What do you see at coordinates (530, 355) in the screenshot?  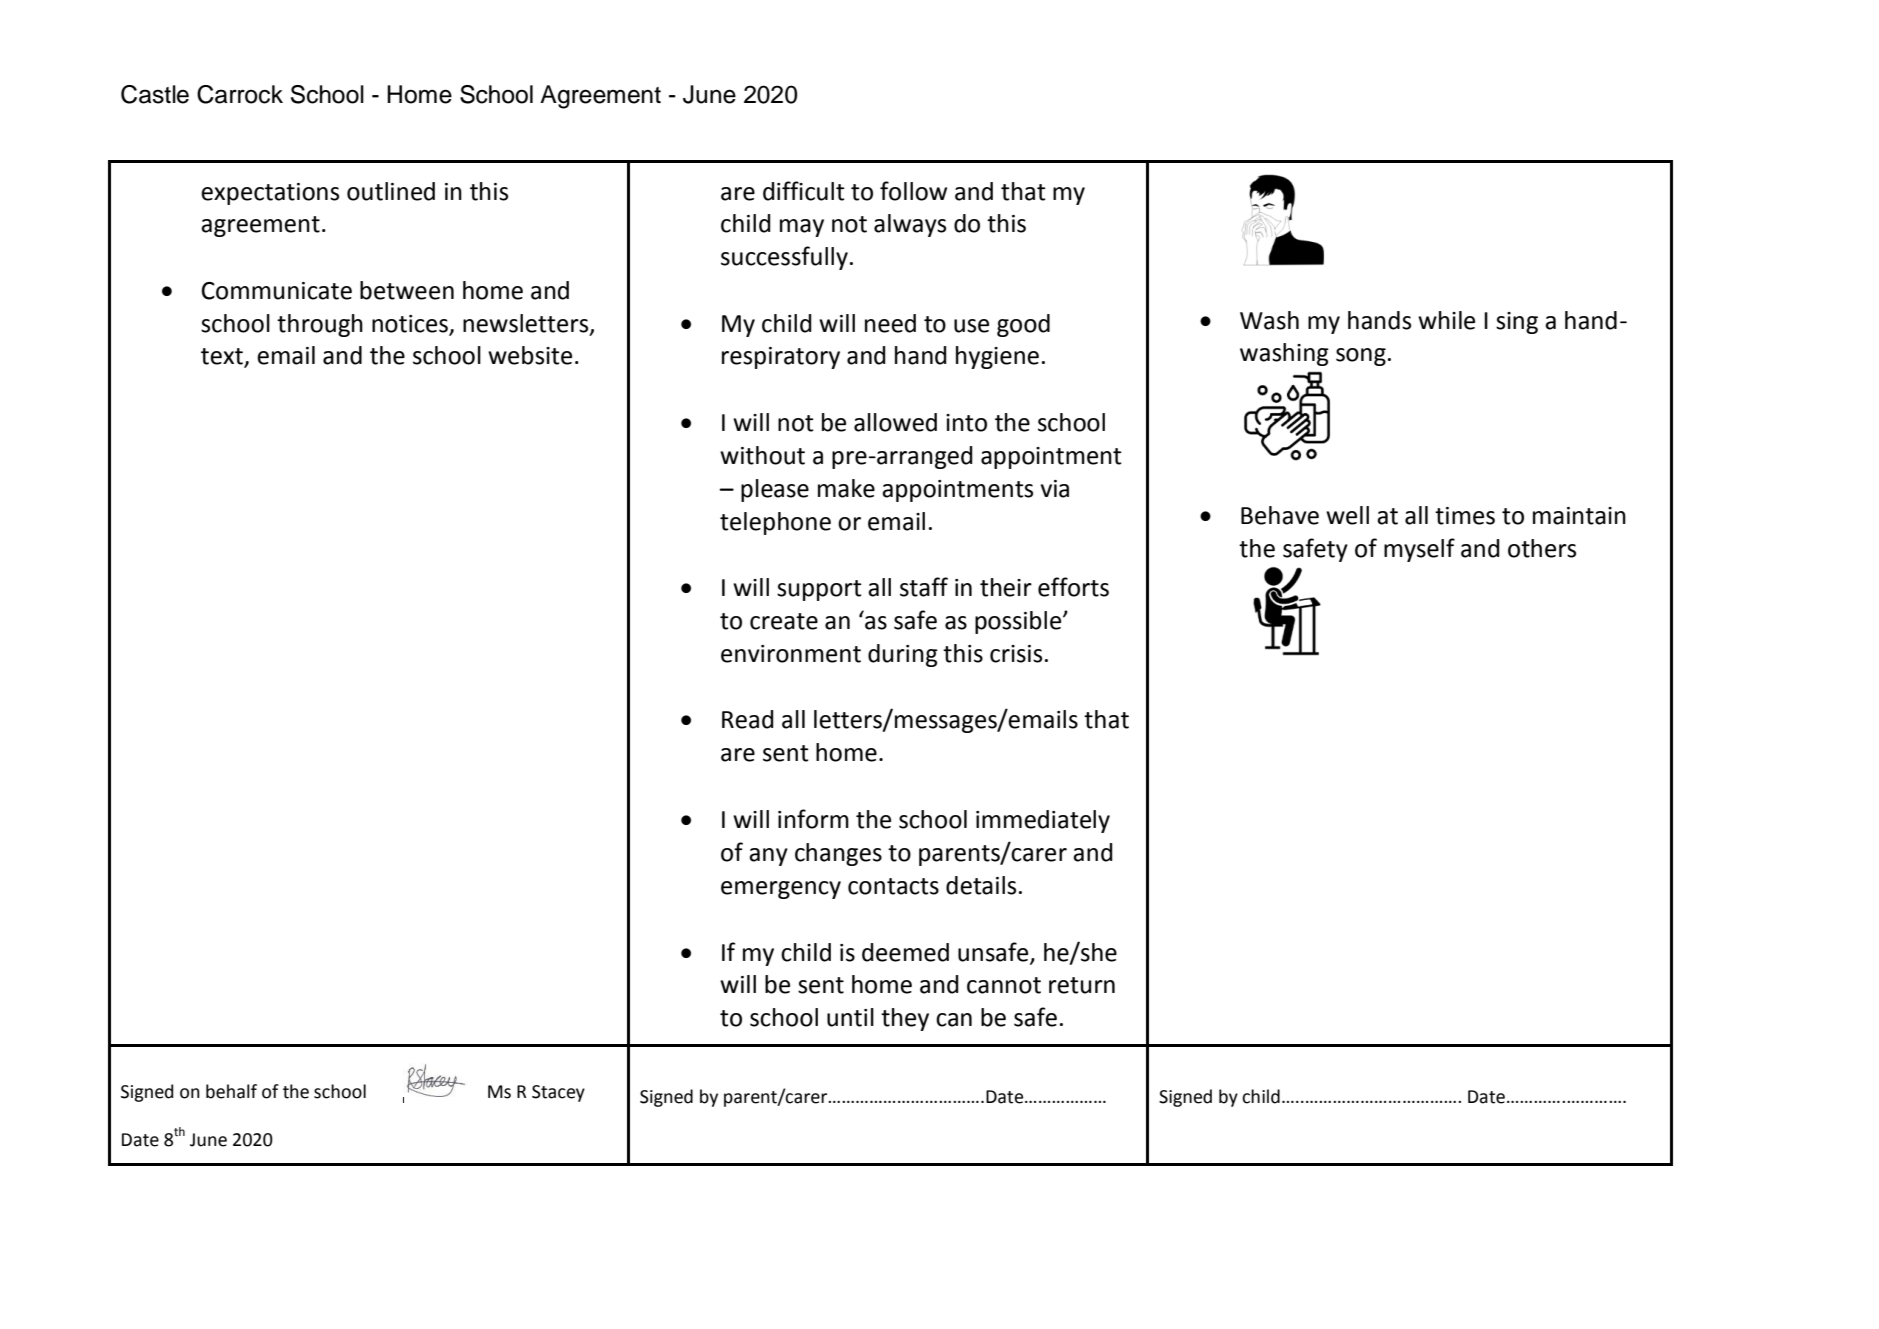 I see `website` at bounding box center [530, 355].
